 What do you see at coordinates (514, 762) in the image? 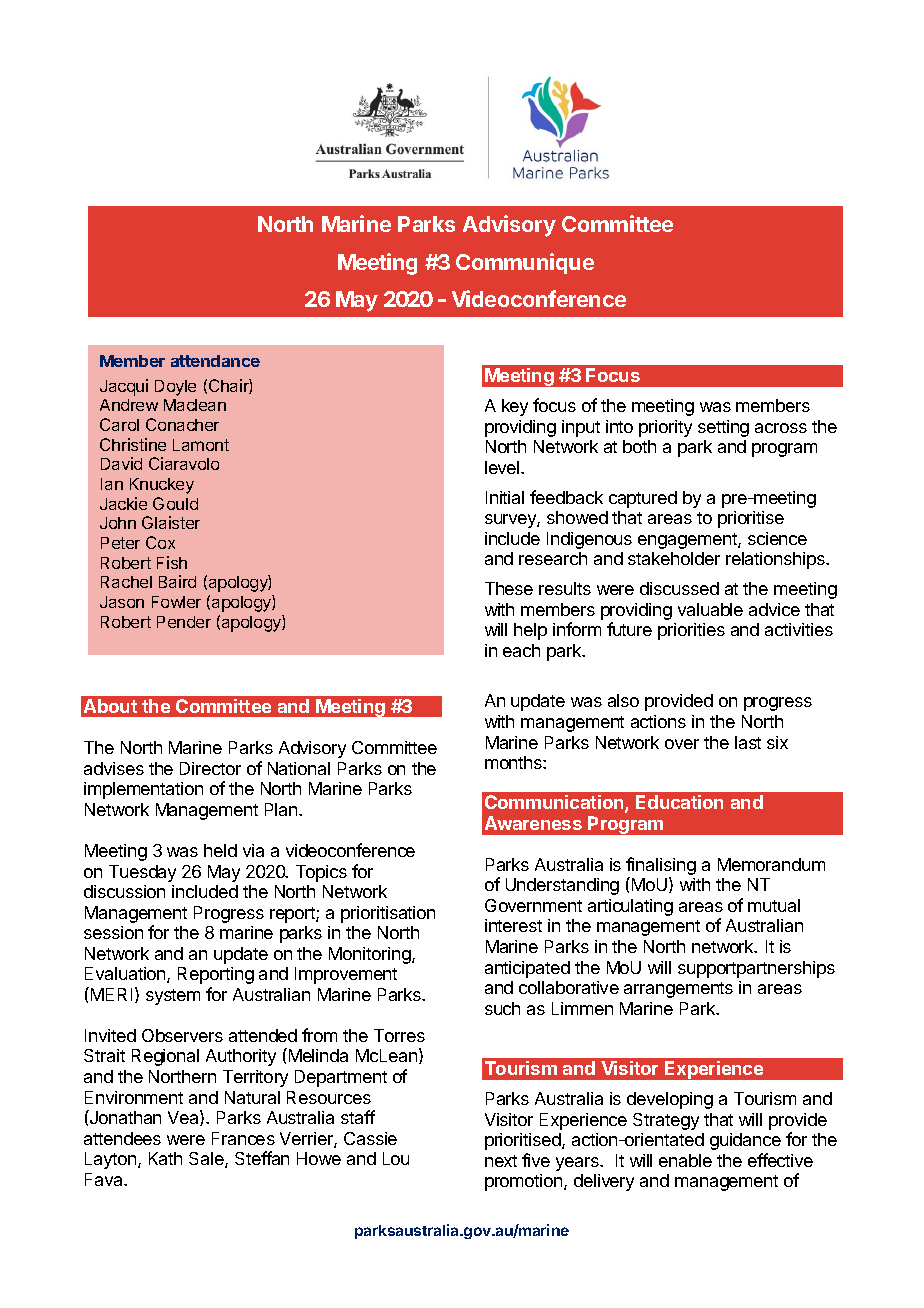
I see `months` at bounding box center [514, 762].
